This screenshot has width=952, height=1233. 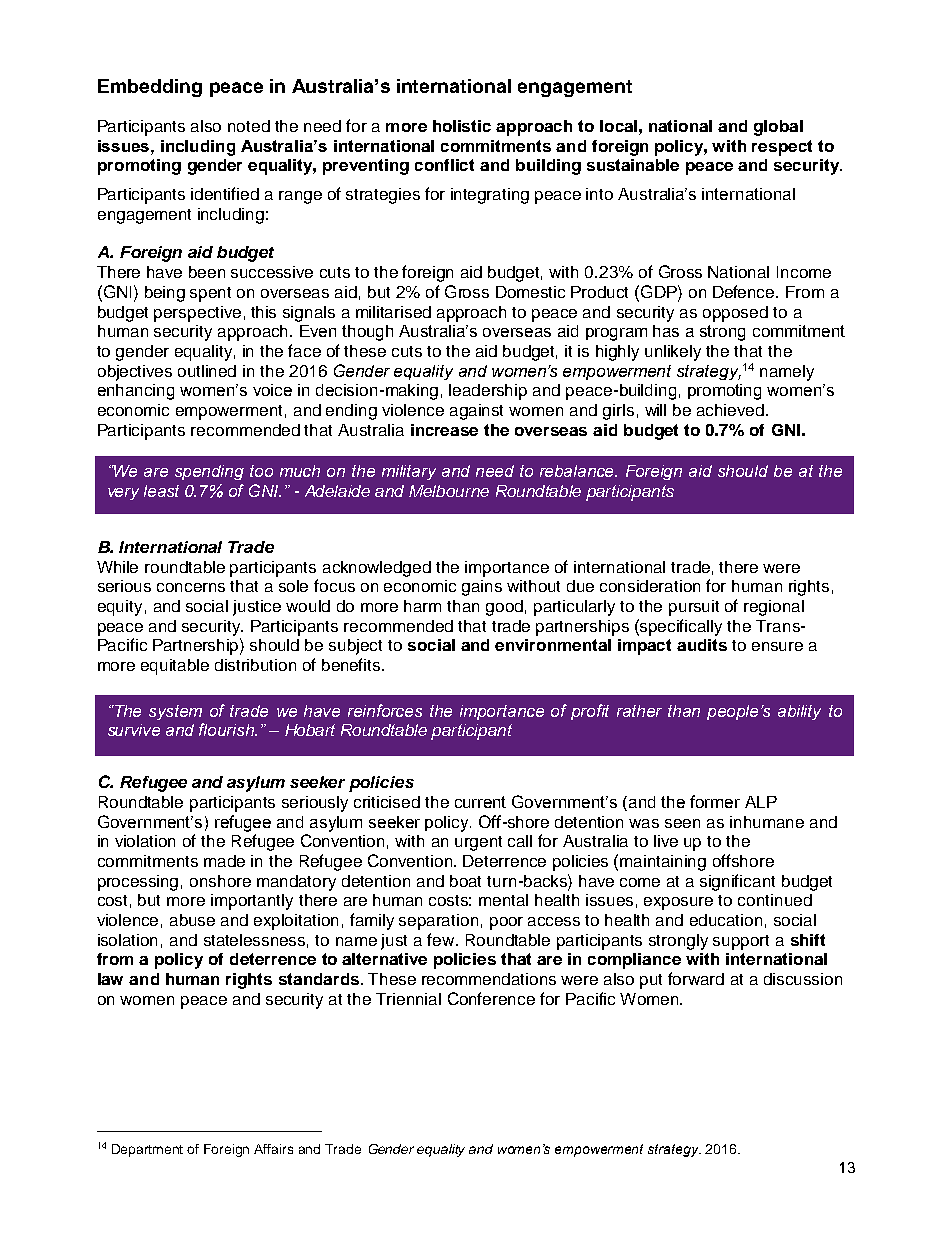 What do you see at coordinates (491, 998) in the screenshot?
I see `Conference` at bounding box center [491, 998].
